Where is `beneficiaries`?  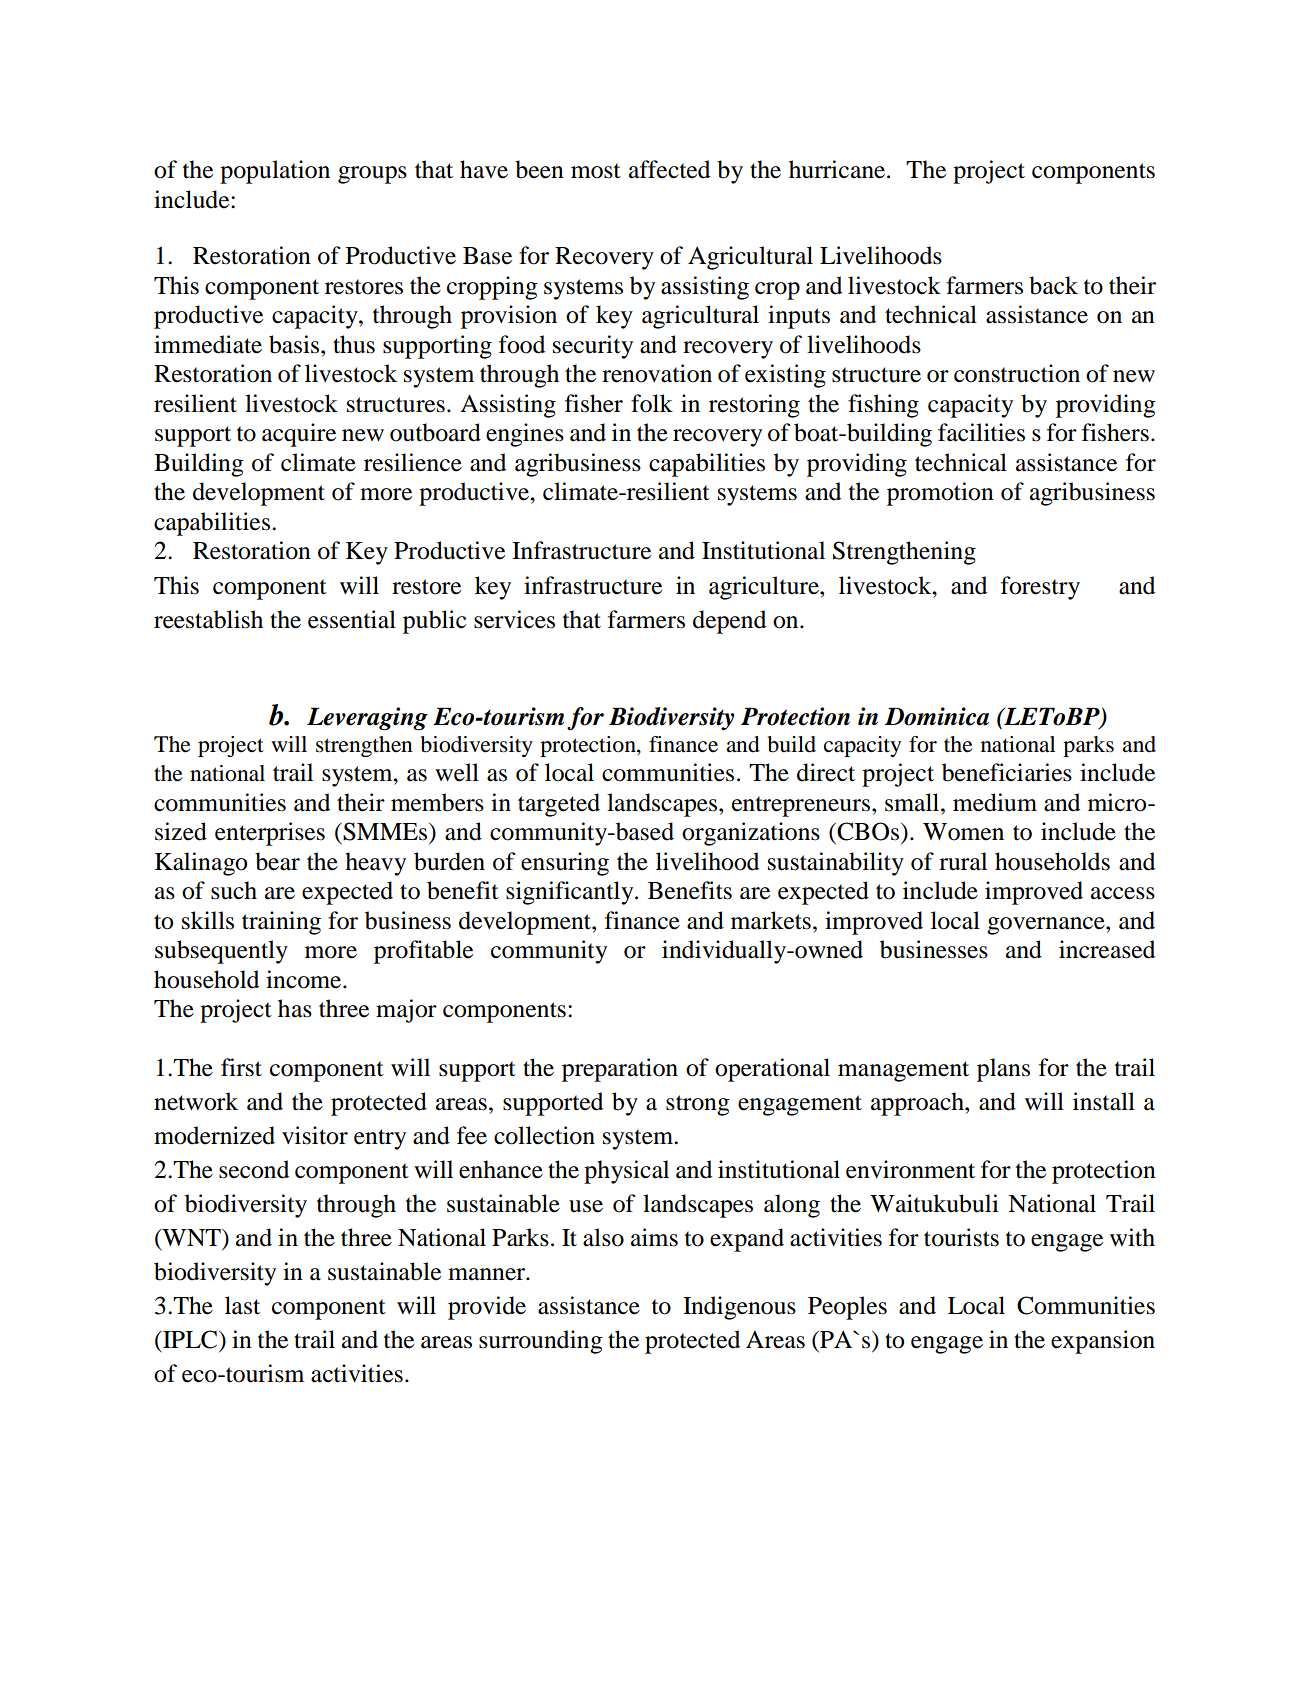
beneficiaries is located at coordinates (1007, 772).
